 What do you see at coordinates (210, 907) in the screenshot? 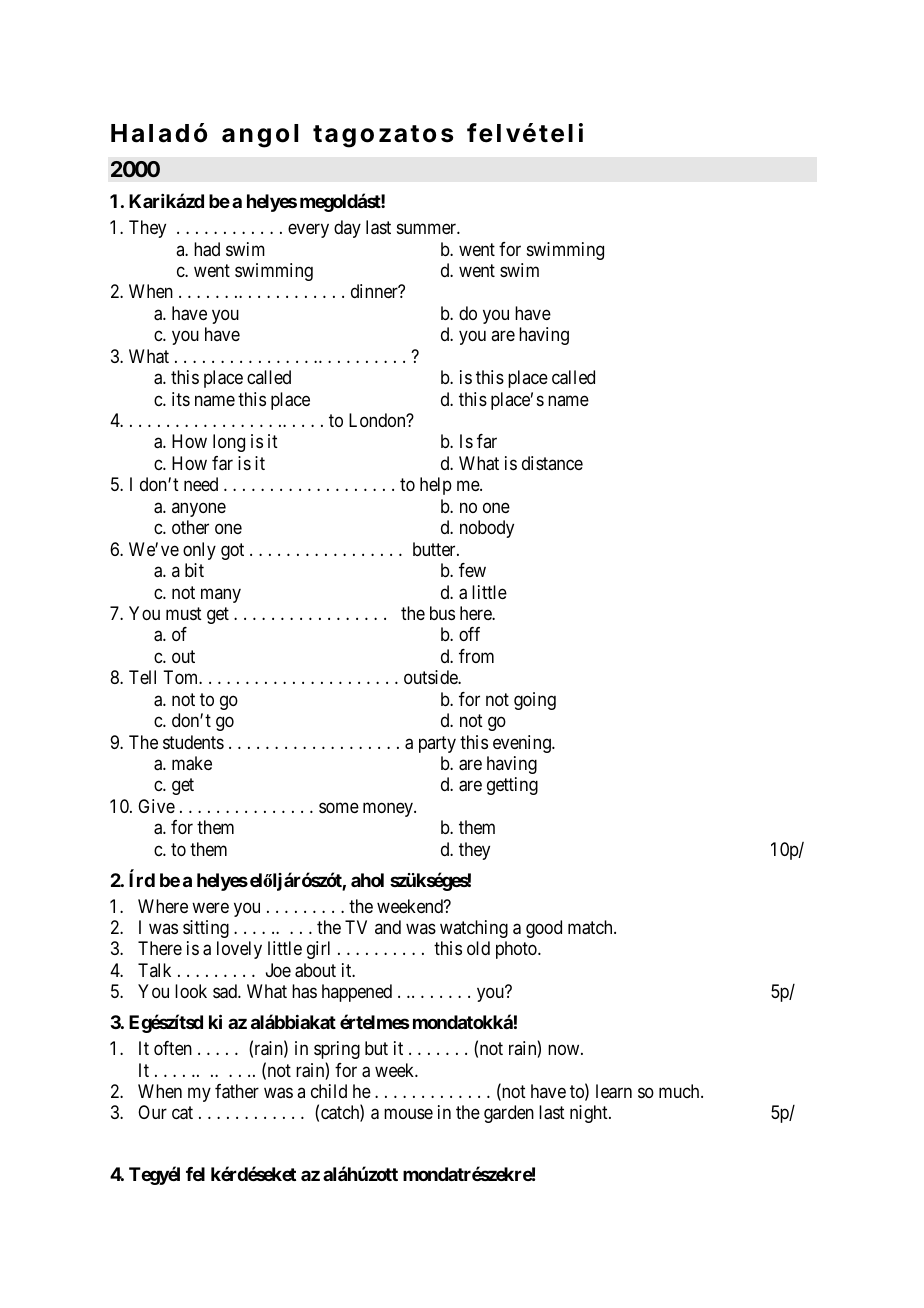
I see `were` at bounding box center [210, 907].
